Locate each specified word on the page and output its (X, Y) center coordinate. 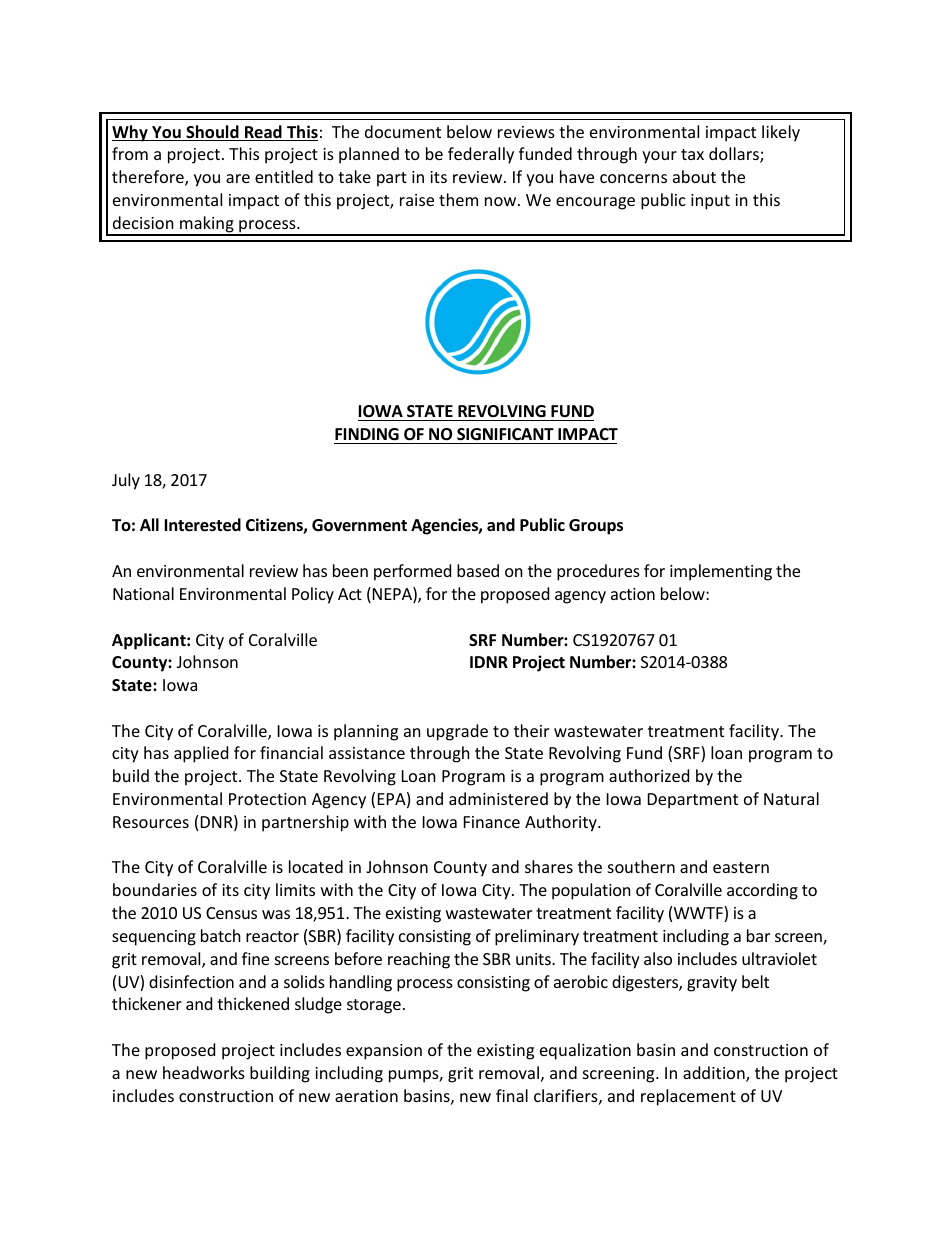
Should (212, 133)
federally (481, 155)
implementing (721, 572)
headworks (204, 1072)
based (478, 570)
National (143, 593)
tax (692, 154)
